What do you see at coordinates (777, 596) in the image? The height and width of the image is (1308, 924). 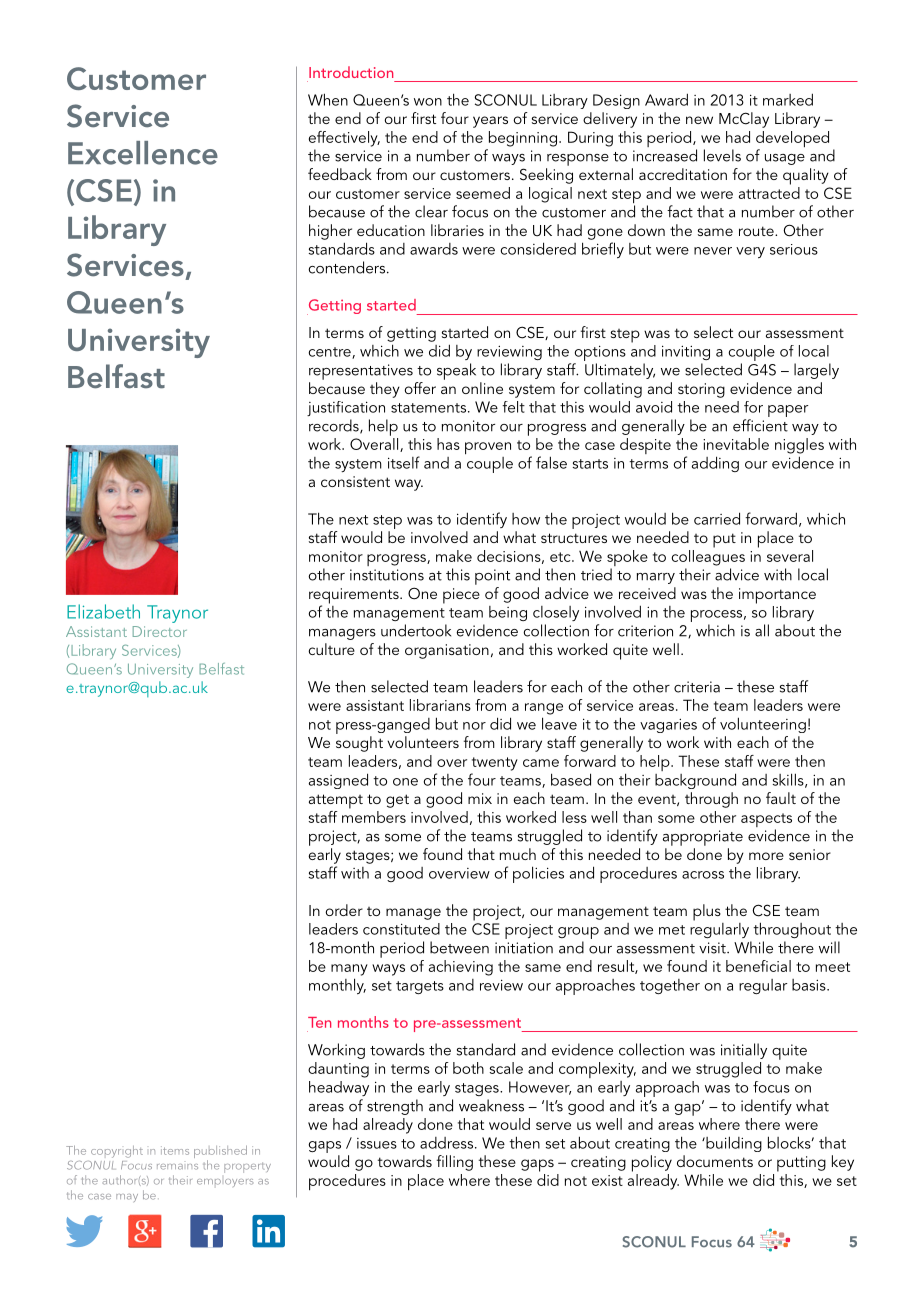 I see `importance` at bounding box center [777, 596].
